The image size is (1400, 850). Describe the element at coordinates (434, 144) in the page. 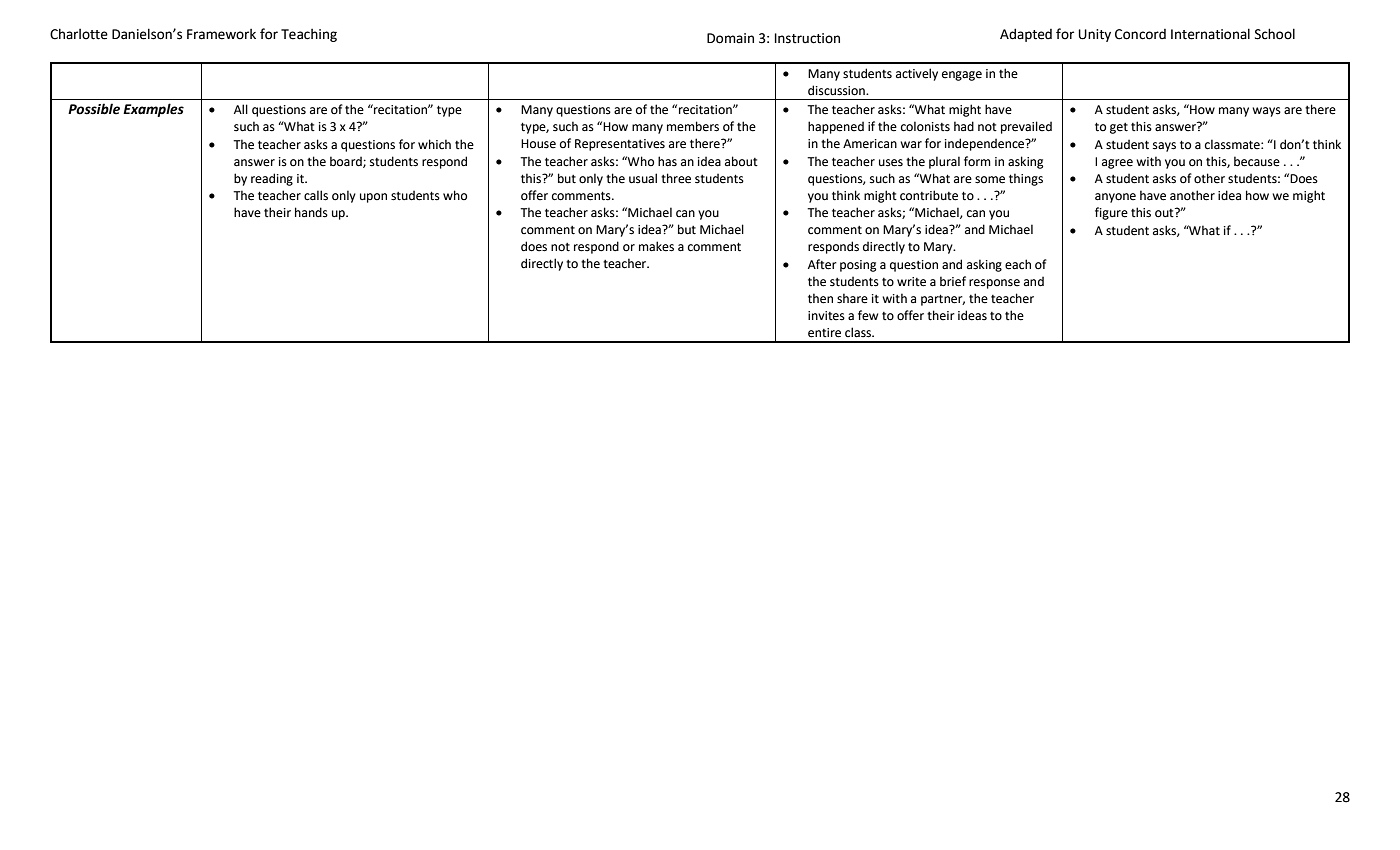

I see `which` at that location.
